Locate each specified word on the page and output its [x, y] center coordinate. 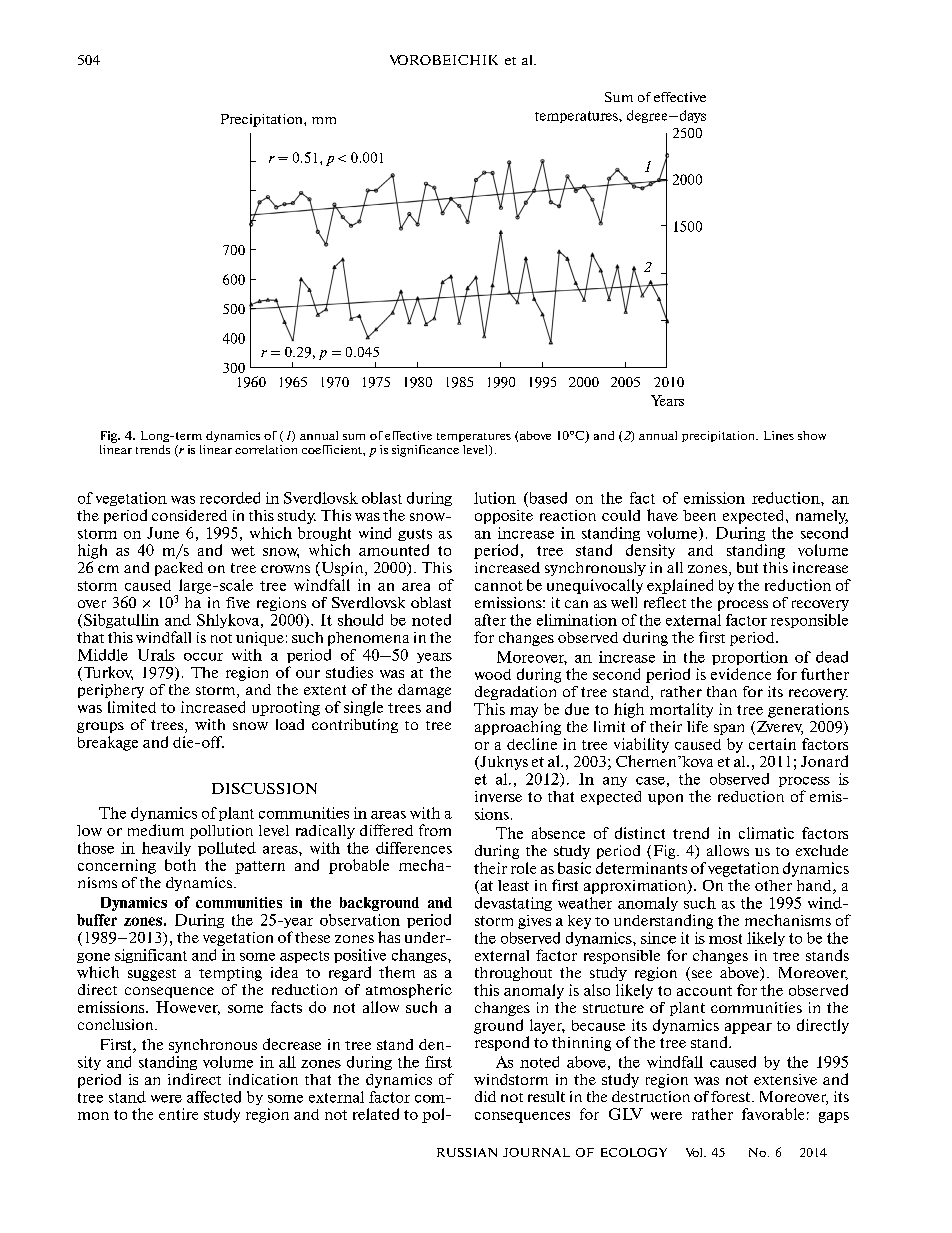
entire [178, 1114]
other [773, 885]
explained [680, 586]
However [188, 1008]
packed [179, 569]
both [180, 865]
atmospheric [409, 991]
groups [100, 727]
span [729, 729]
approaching [518, 728]
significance [425, 451]
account [704, 991]
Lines [779, 435]
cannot [499, 586]
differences [414, 848]
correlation [266, 449]
